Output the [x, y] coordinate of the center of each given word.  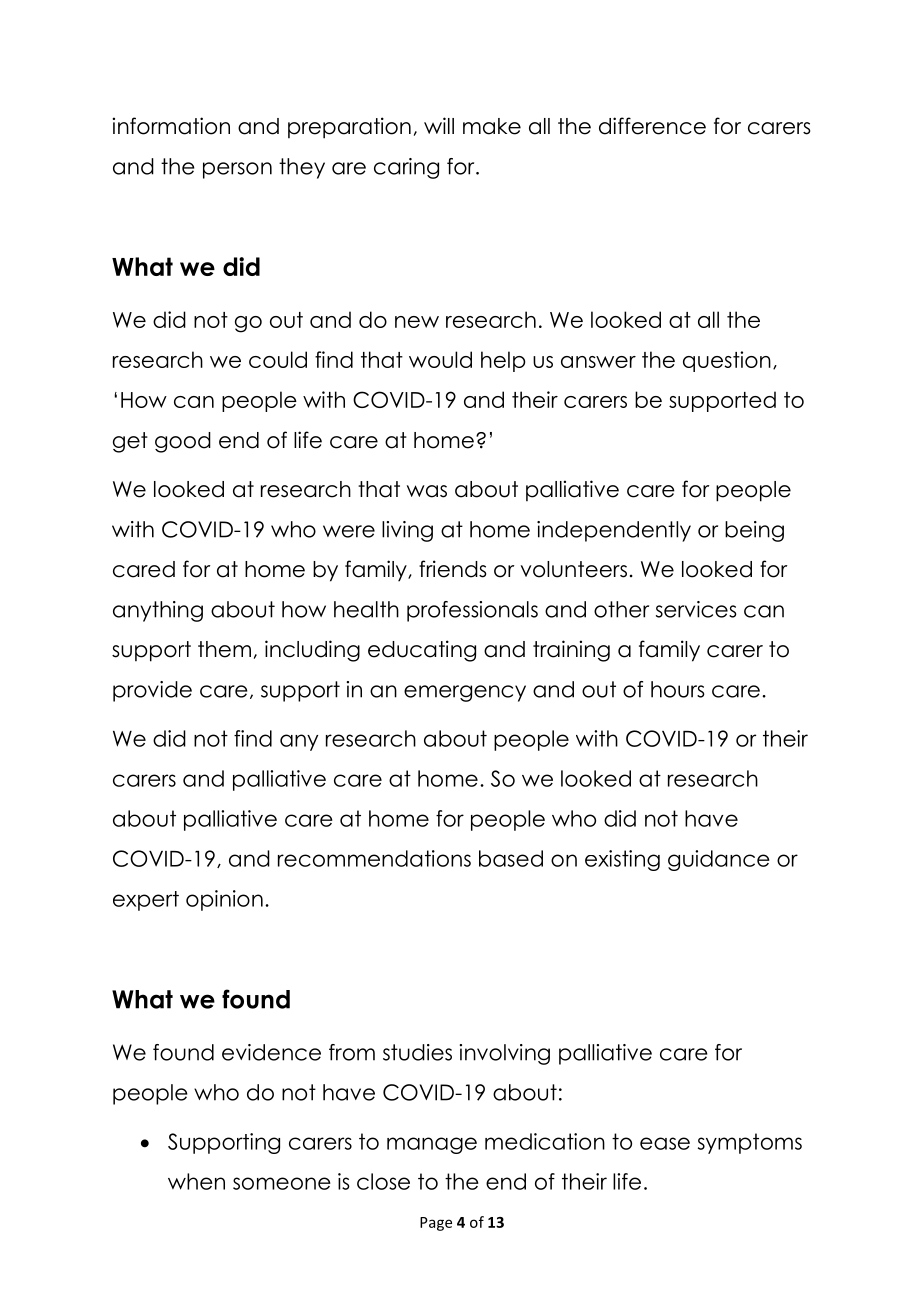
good [183, 442]
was [427, 491]
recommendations [374, 858]
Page [436, 1224]
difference [652, 126]
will [439, 125]
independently [614, 531]
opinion [224, 900]
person [237, 170]
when [196, 1181]
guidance [719, 860]
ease [665, 1143]
